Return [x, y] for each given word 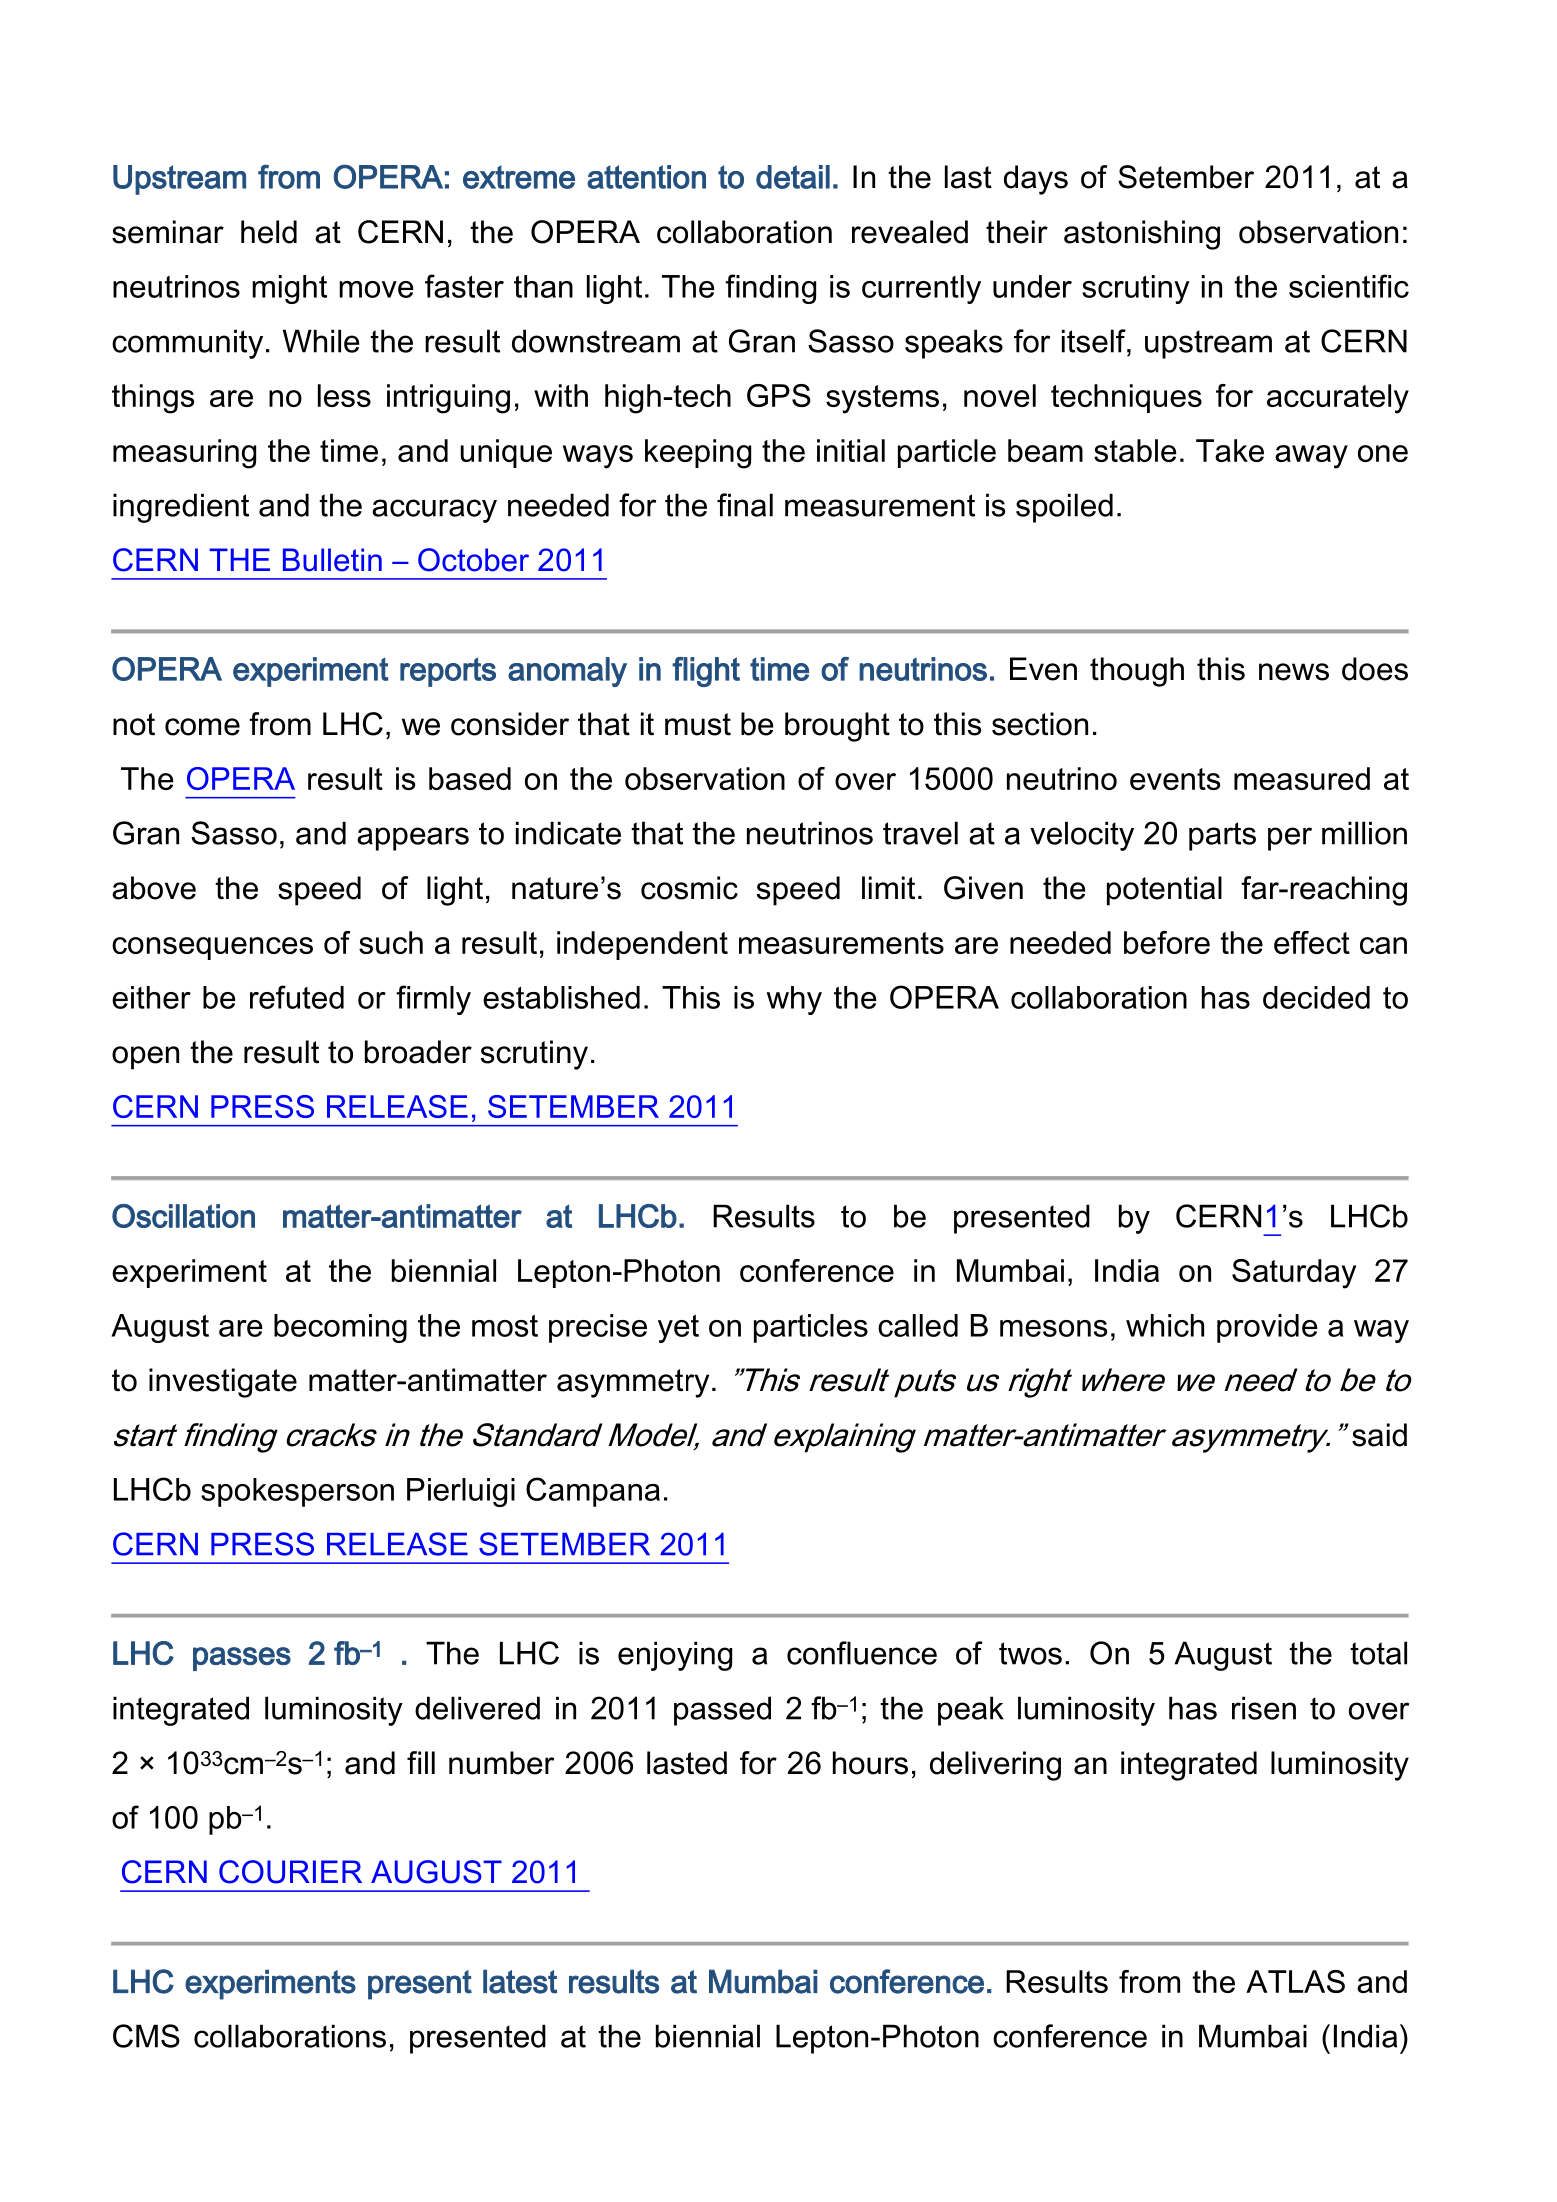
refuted [297, 997]
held [269, 232]
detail [793, 177]
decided [1316, 997]
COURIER [290, 1872]
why [794, 1000]
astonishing [1142, 235]
